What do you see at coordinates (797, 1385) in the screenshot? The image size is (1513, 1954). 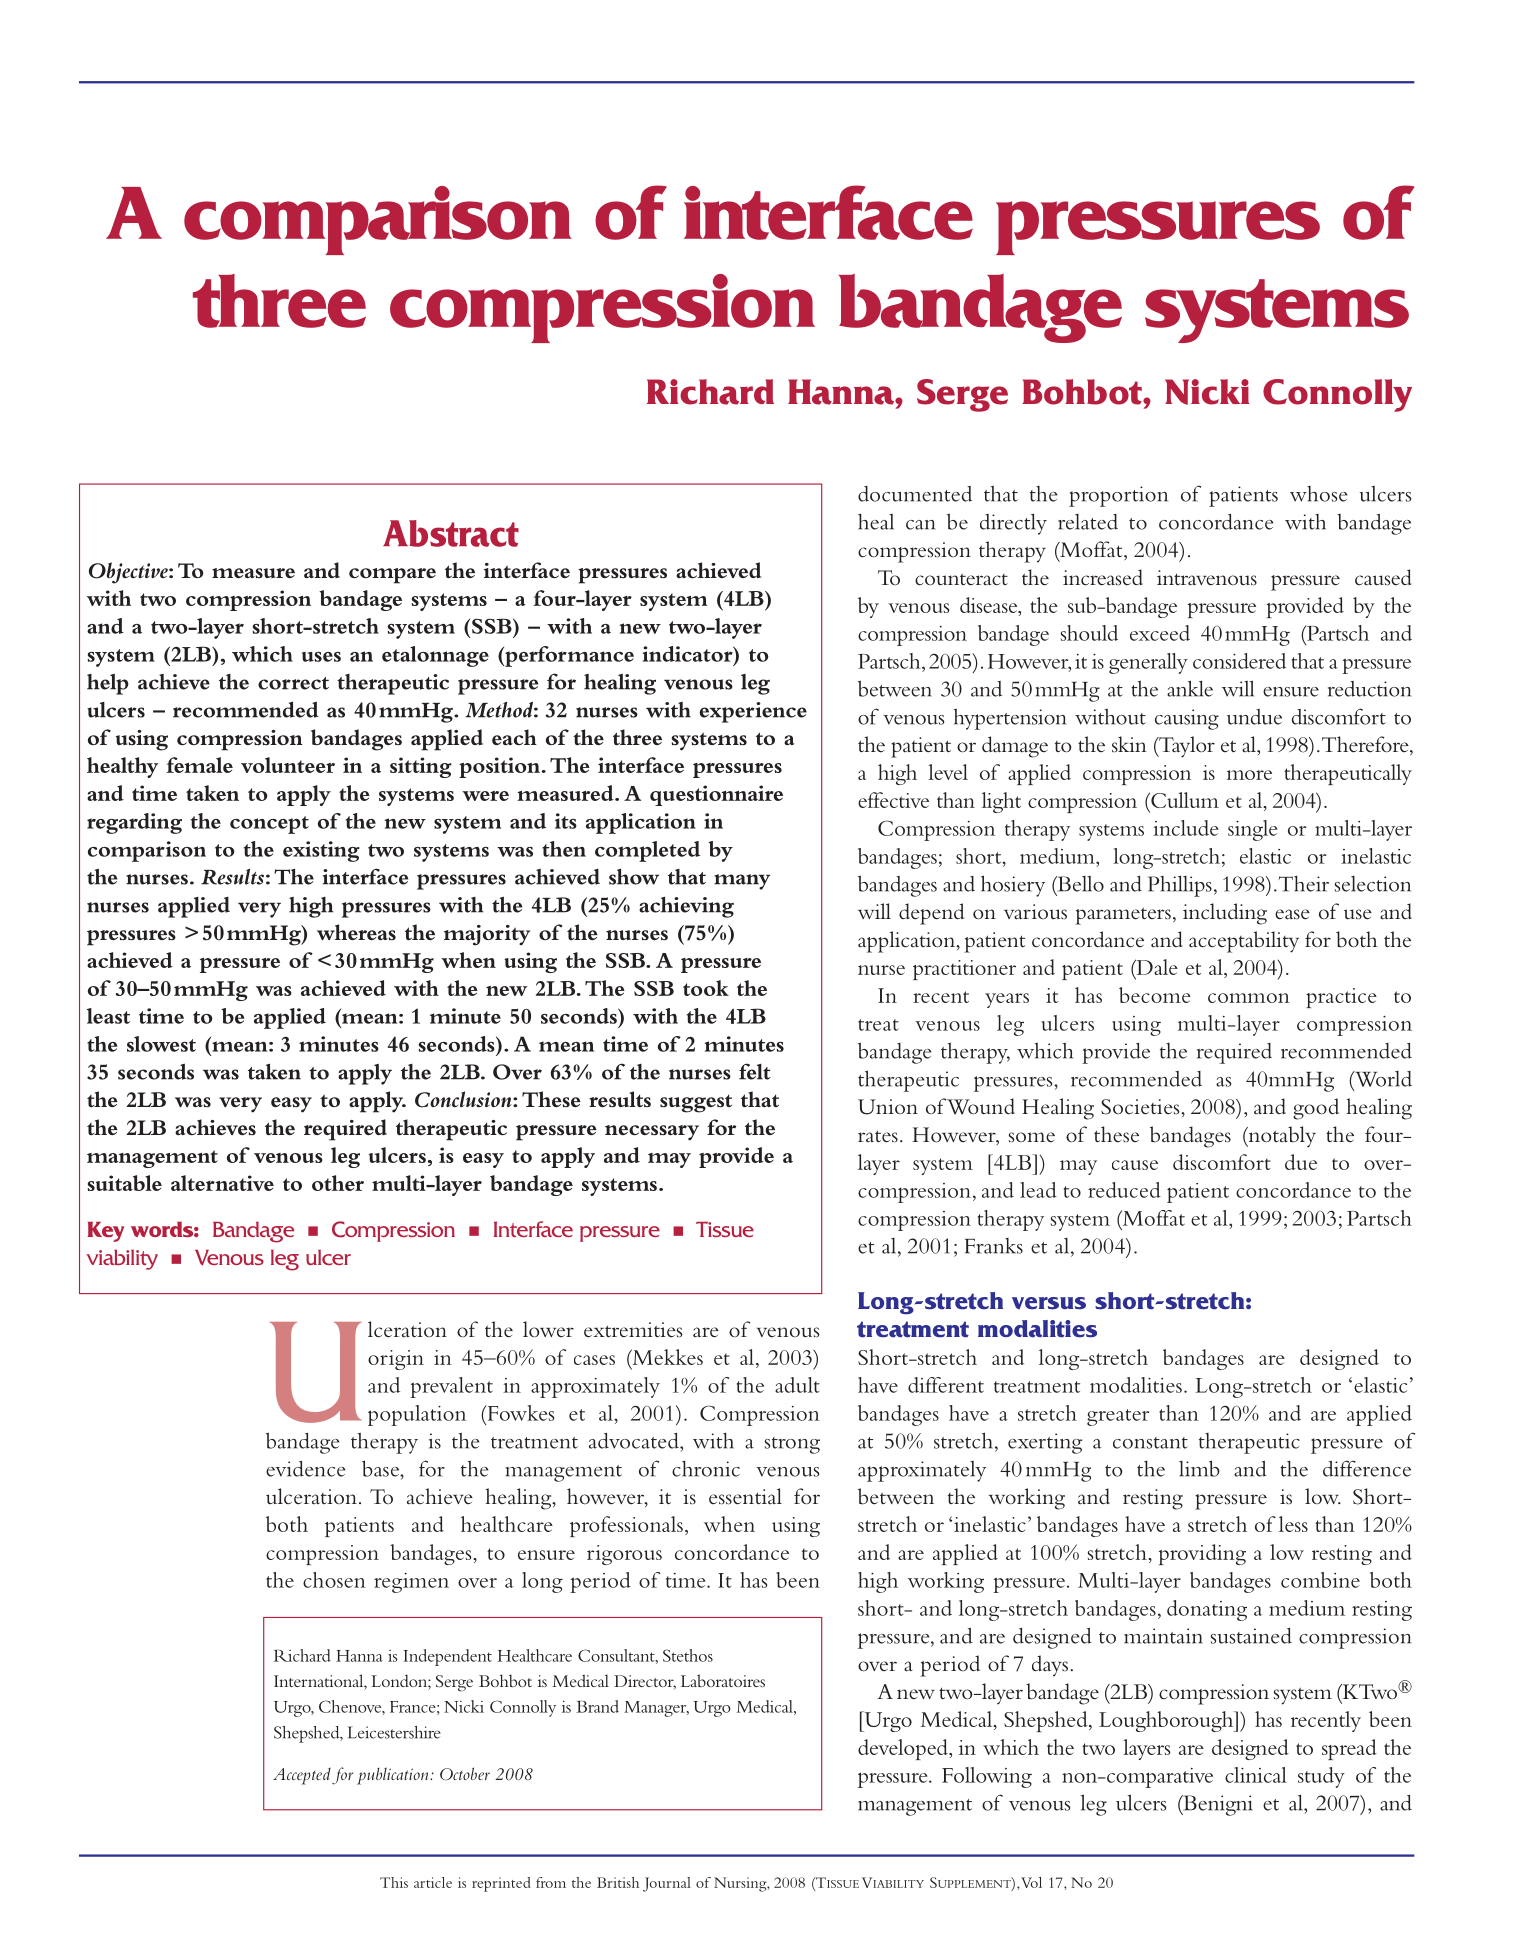 I see `adult` at bounding box center [797, 1385].
